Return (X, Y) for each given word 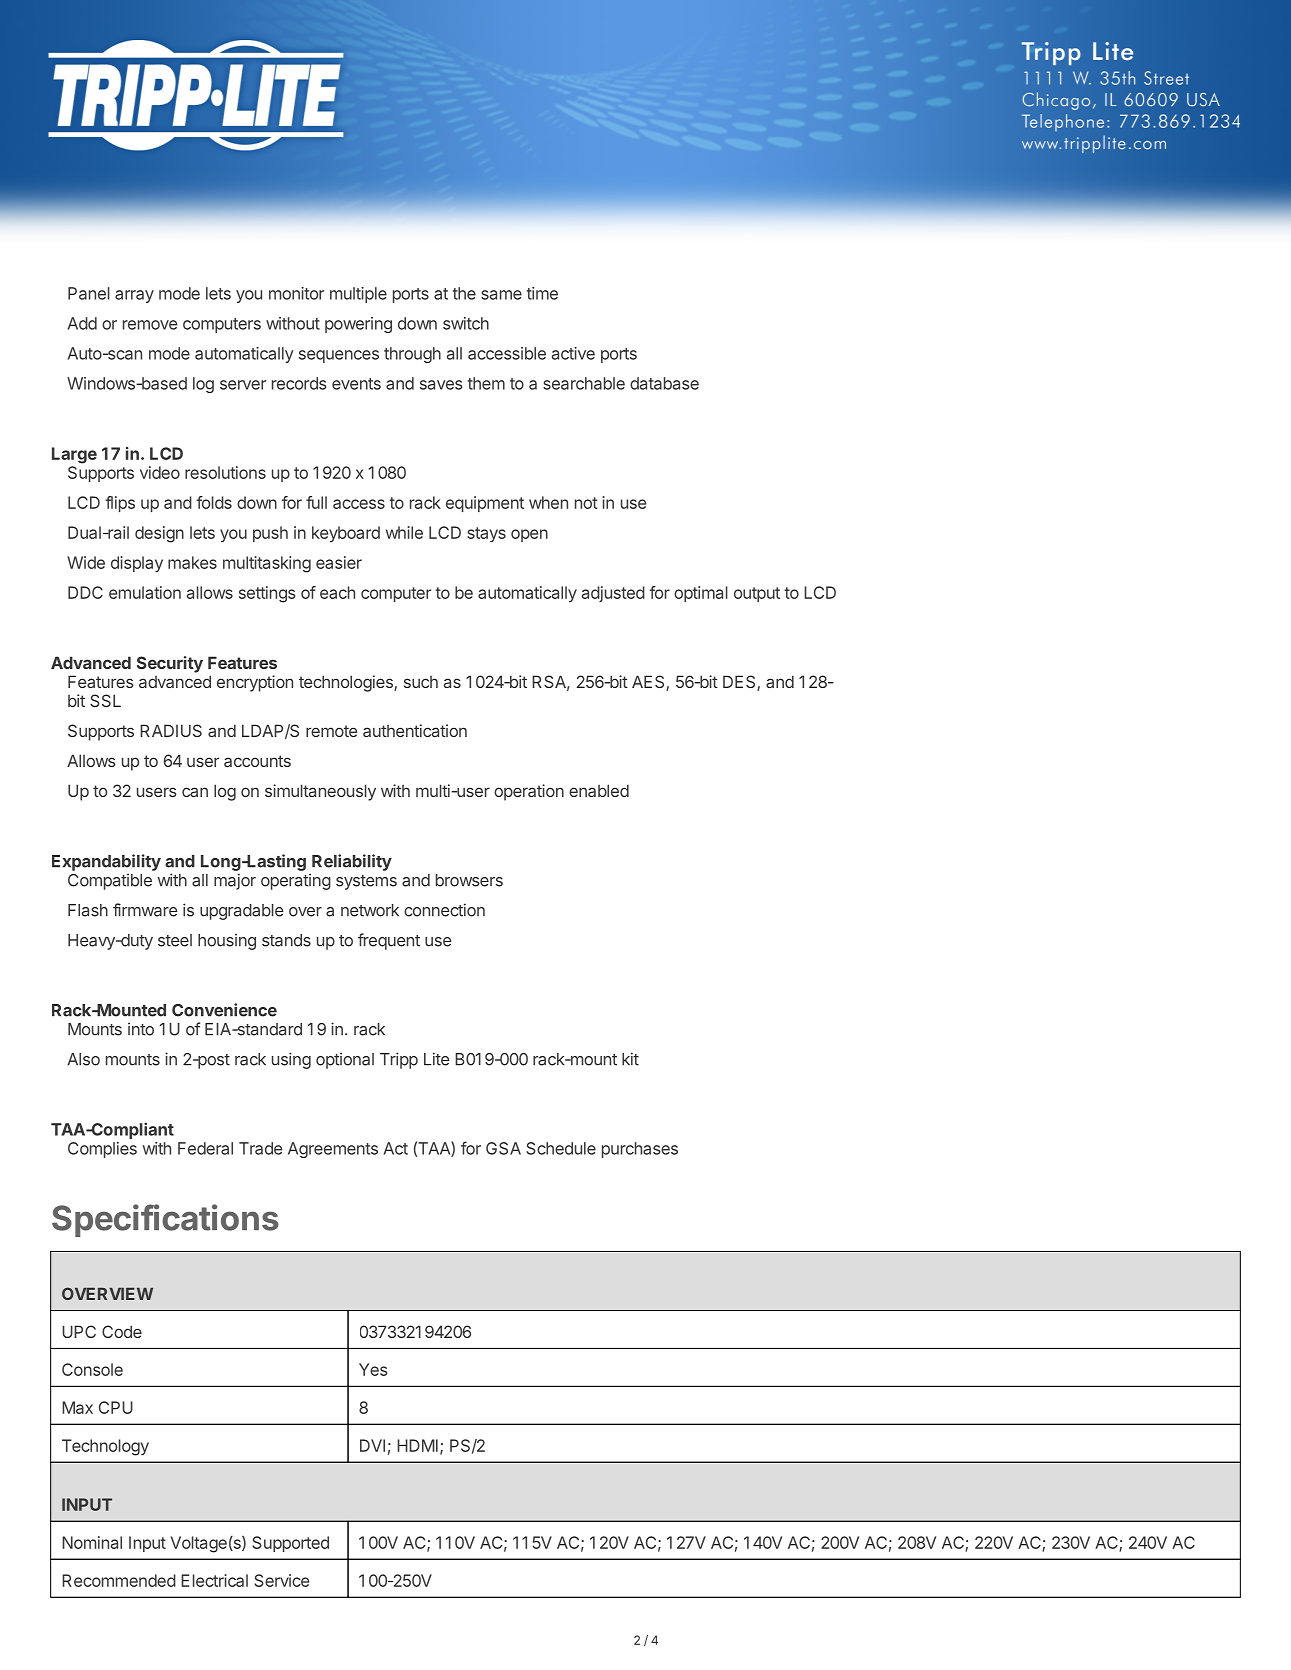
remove (150, 325)
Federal (205, 1148)
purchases (640, 1150)
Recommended (119, 1580)
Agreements (333, 1150)
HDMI (417, 1445)
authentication (415, 730)
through (412, 355)
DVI (372, 1445)
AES (649, 683)
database (664, 383)
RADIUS (171, 730)
